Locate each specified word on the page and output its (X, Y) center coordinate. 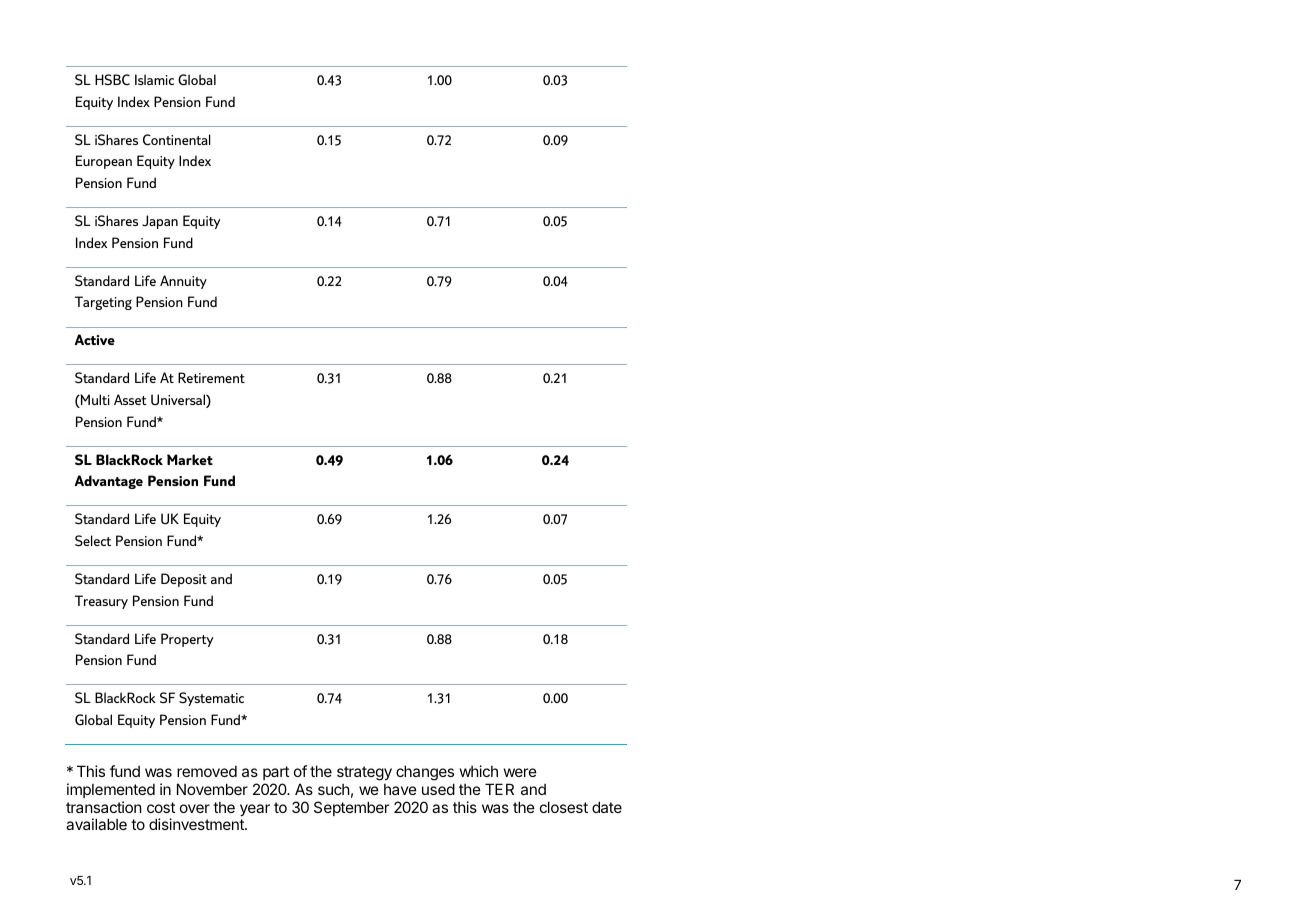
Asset (130, 399)
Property (187, 640)
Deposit (184, 580)
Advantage (109, 482)
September (351, 808)
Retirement (211, 377)
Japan (160, 222)
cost (161, 807)
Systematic (211, 699)
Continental (177, 140)
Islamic (154, 79)
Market (190, 459)
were (520, 772)
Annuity (183, 282)
